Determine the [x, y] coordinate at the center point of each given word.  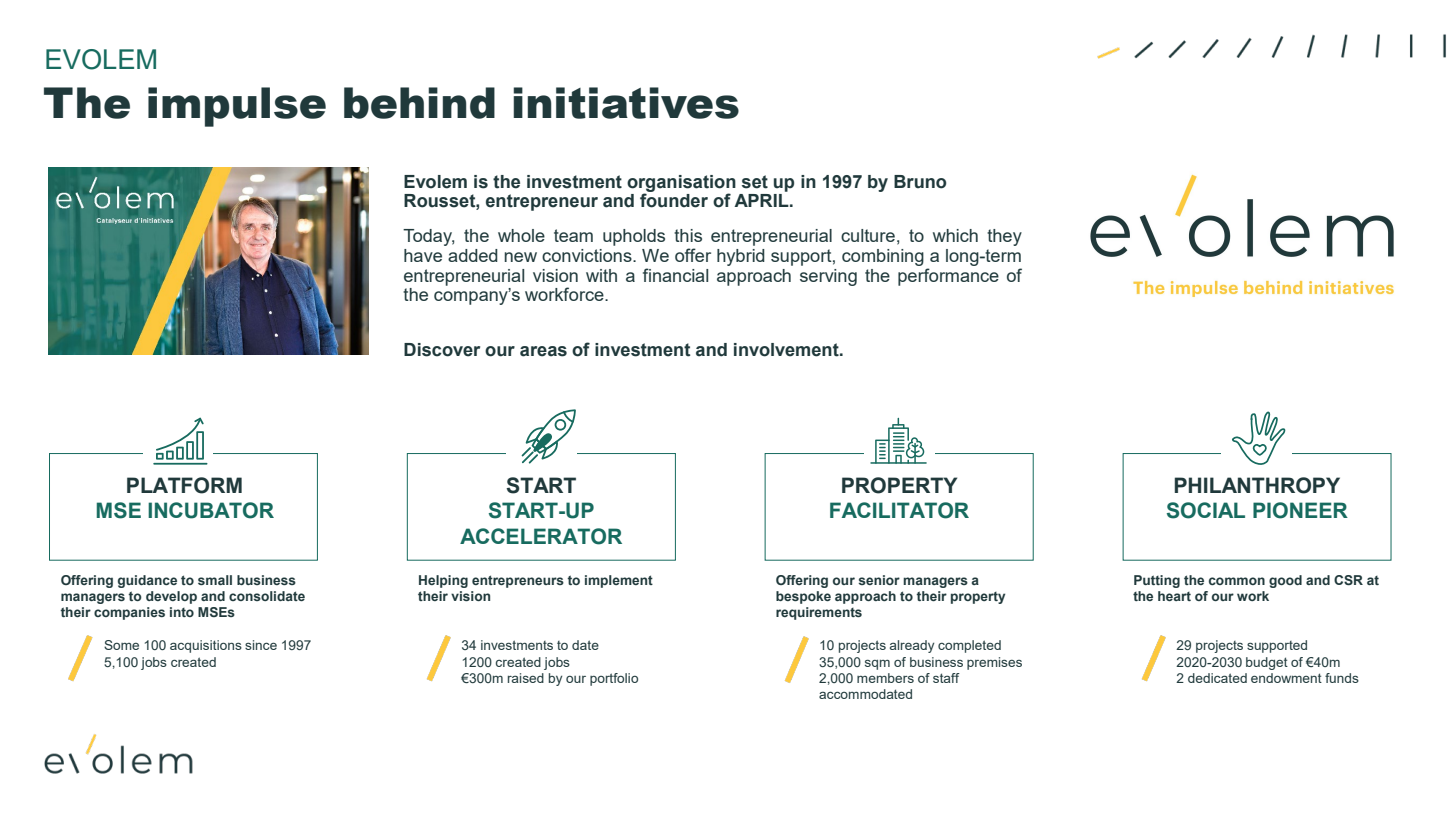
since [261, 645]
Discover [442, 350]
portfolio [614, 679]
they [1004, 237]
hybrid [741, 257]
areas [543, 351]
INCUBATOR [211, 510]
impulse [237, 107]
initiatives [626, 103]
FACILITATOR [899, 510]
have [423, 255]
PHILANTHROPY [1257, 485]
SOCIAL [1206, 510]
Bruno [920, 182]
